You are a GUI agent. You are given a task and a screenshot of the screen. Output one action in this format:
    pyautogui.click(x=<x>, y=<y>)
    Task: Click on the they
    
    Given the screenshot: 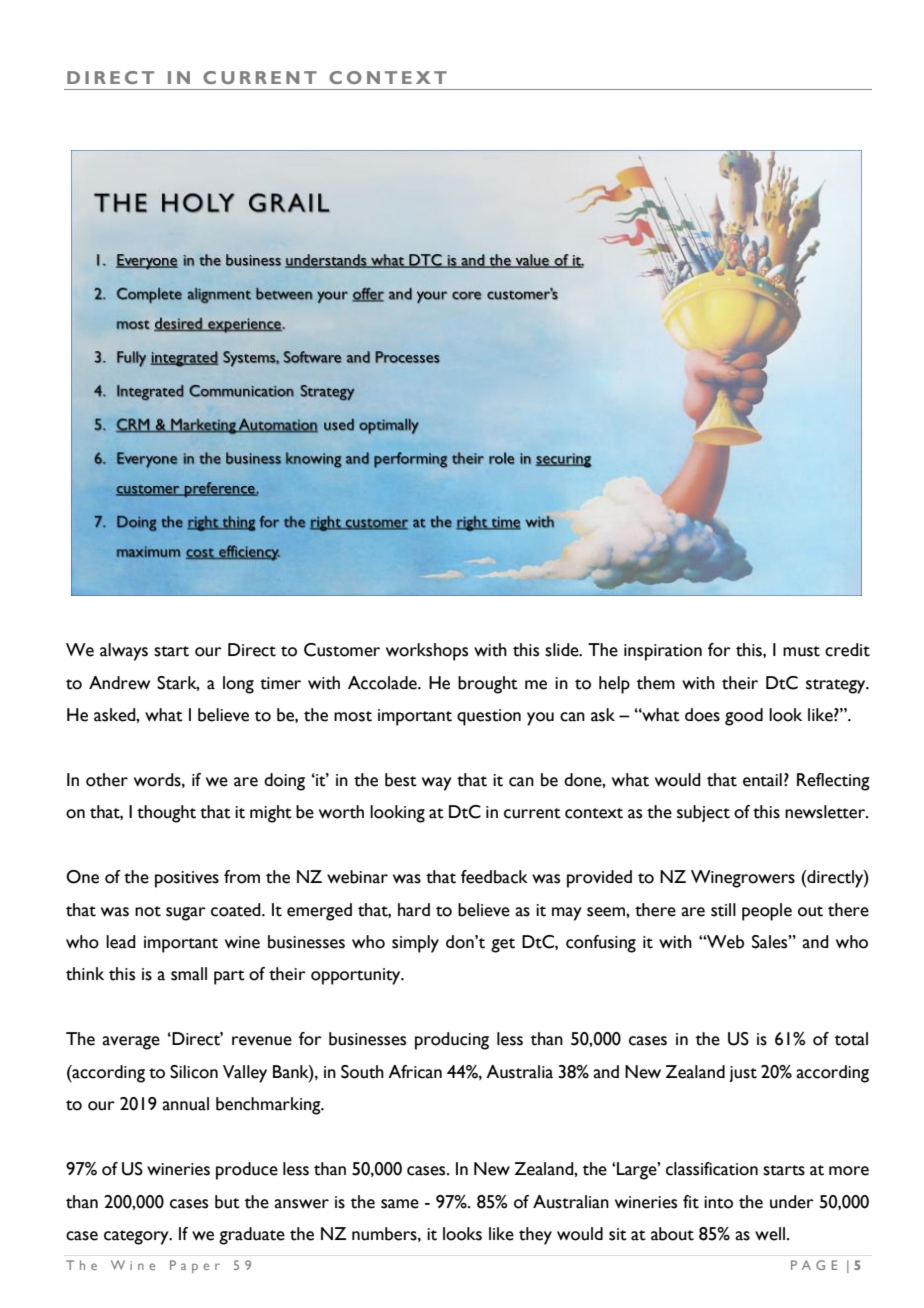 What is the action you would take?
    pyautogui.click(x=535, y=1236)
